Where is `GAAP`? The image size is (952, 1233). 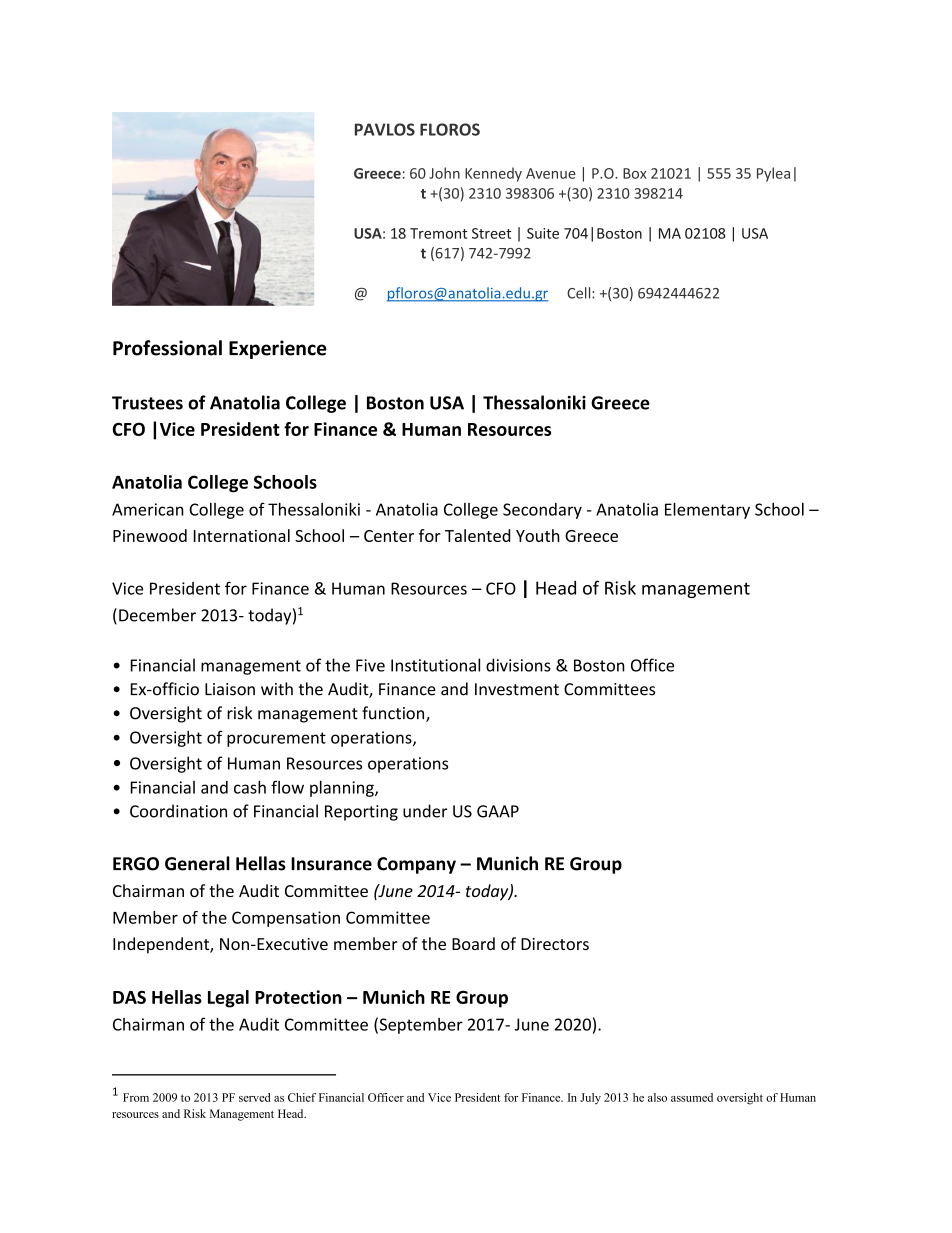
GAAP is located at coordinates (498, 811).
